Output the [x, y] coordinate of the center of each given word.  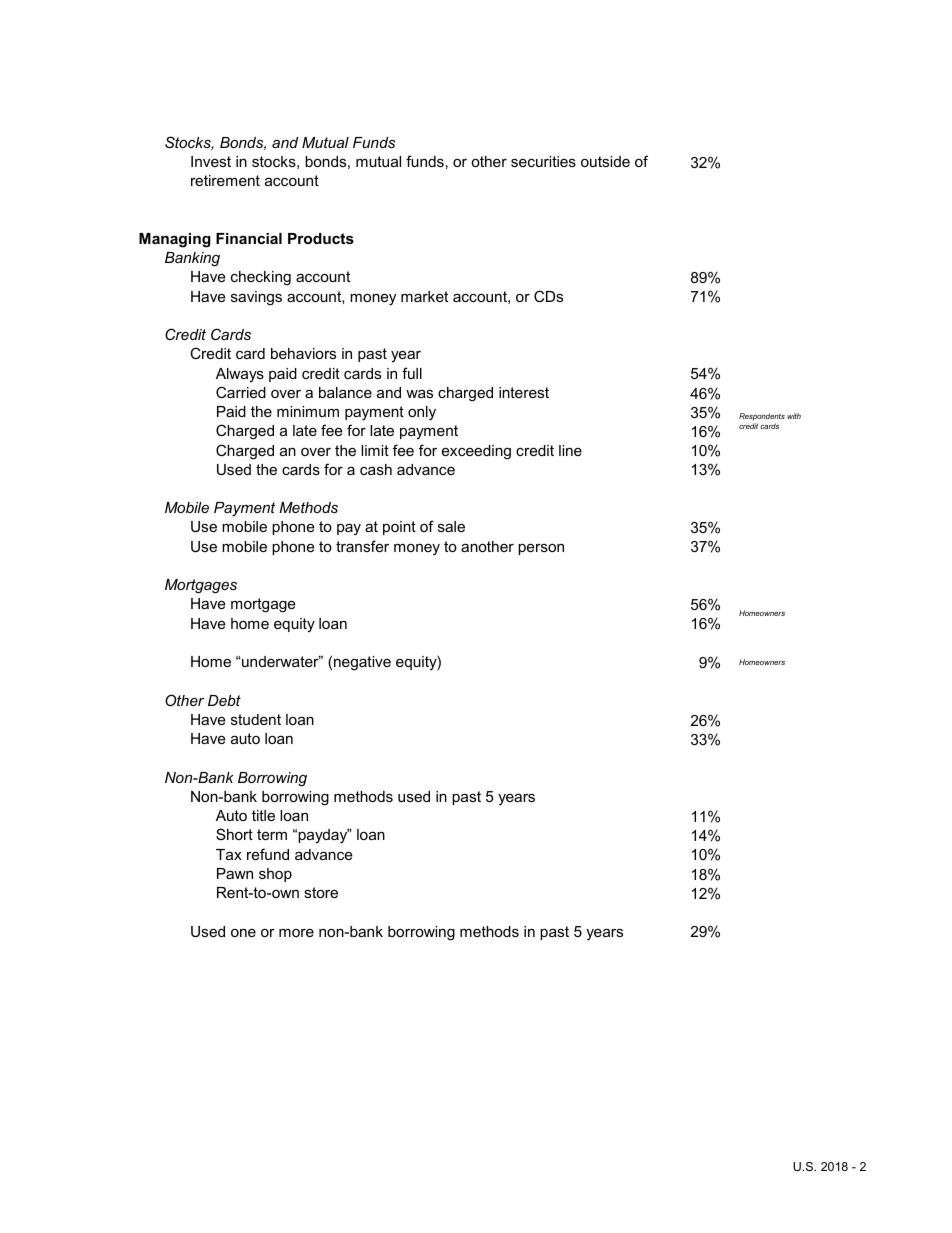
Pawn [235, 873]
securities [543, 161]
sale [451, 526]
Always [240, 375]
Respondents [762, 417]
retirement [225, 180]
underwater [281, 661]
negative [362, 663]
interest [524, 392]
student [256, 719]
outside [605, 161]
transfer [362, 546]
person [541, 549]
